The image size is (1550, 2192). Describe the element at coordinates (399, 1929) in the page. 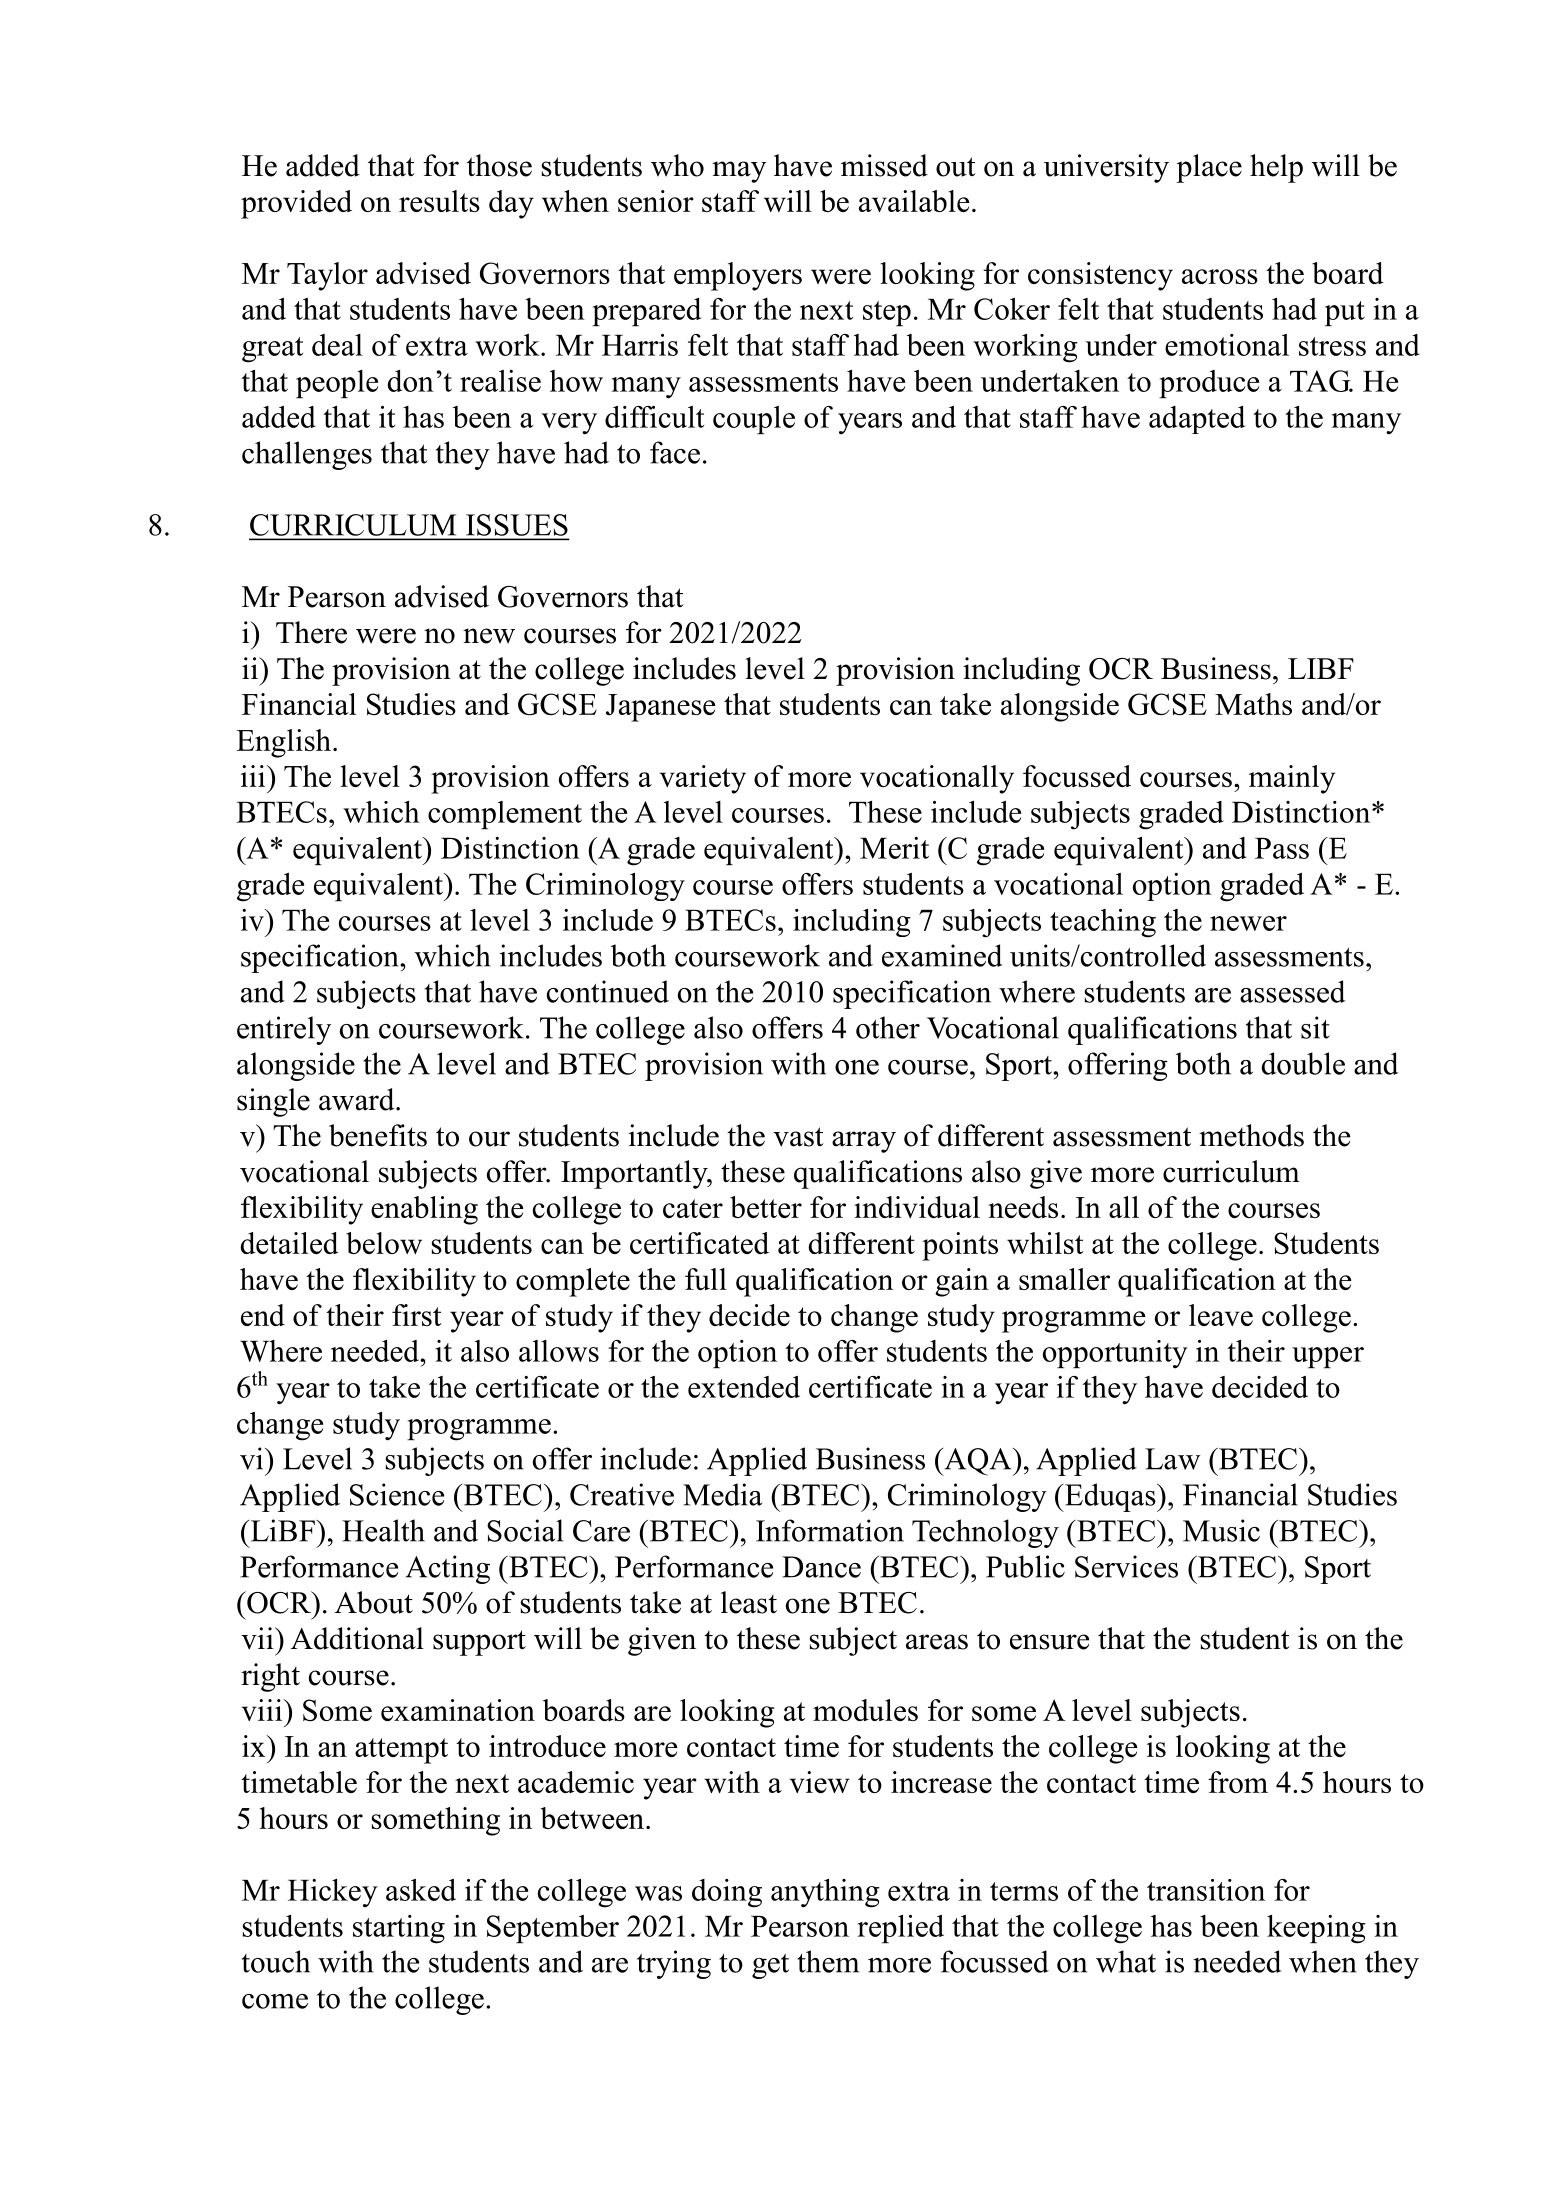

I see `starting` at that location.
